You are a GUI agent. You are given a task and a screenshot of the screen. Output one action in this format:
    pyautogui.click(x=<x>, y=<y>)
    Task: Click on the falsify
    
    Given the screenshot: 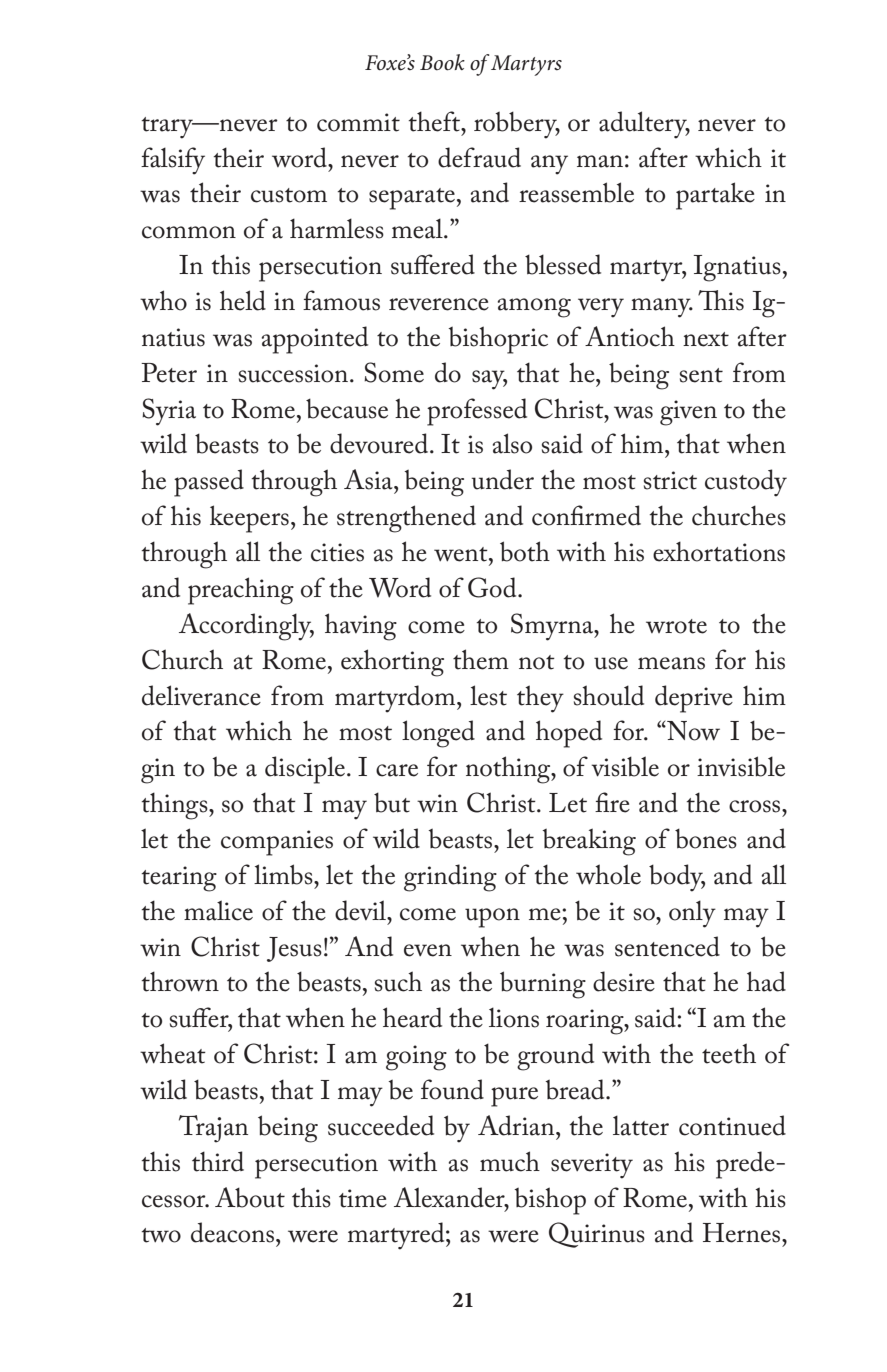 What is the action you would take?
    pyautogui.click(x=173, y=161)
